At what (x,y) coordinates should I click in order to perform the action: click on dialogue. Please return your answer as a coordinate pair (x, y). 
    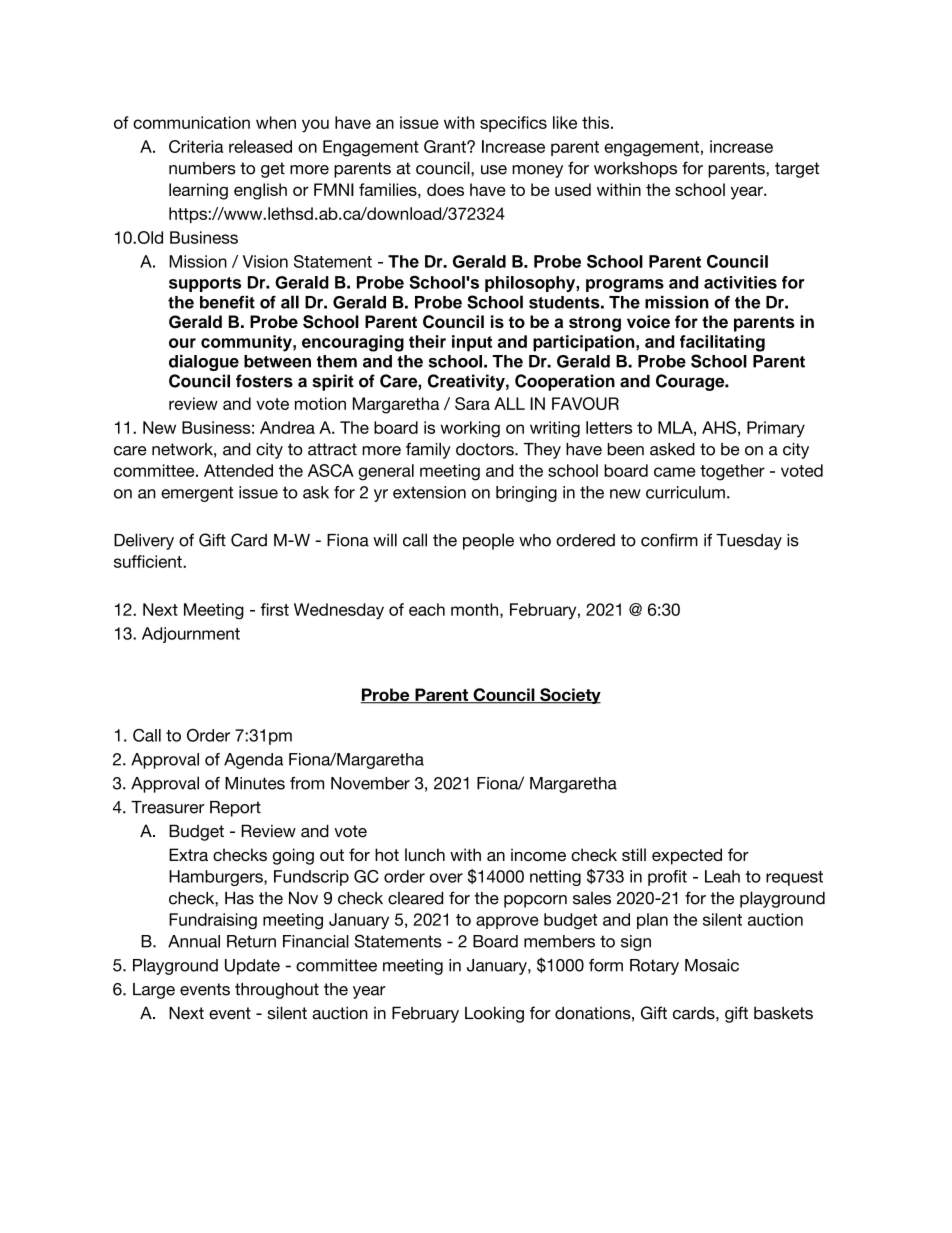
    Looking at the image, I should click on (204, 363).
